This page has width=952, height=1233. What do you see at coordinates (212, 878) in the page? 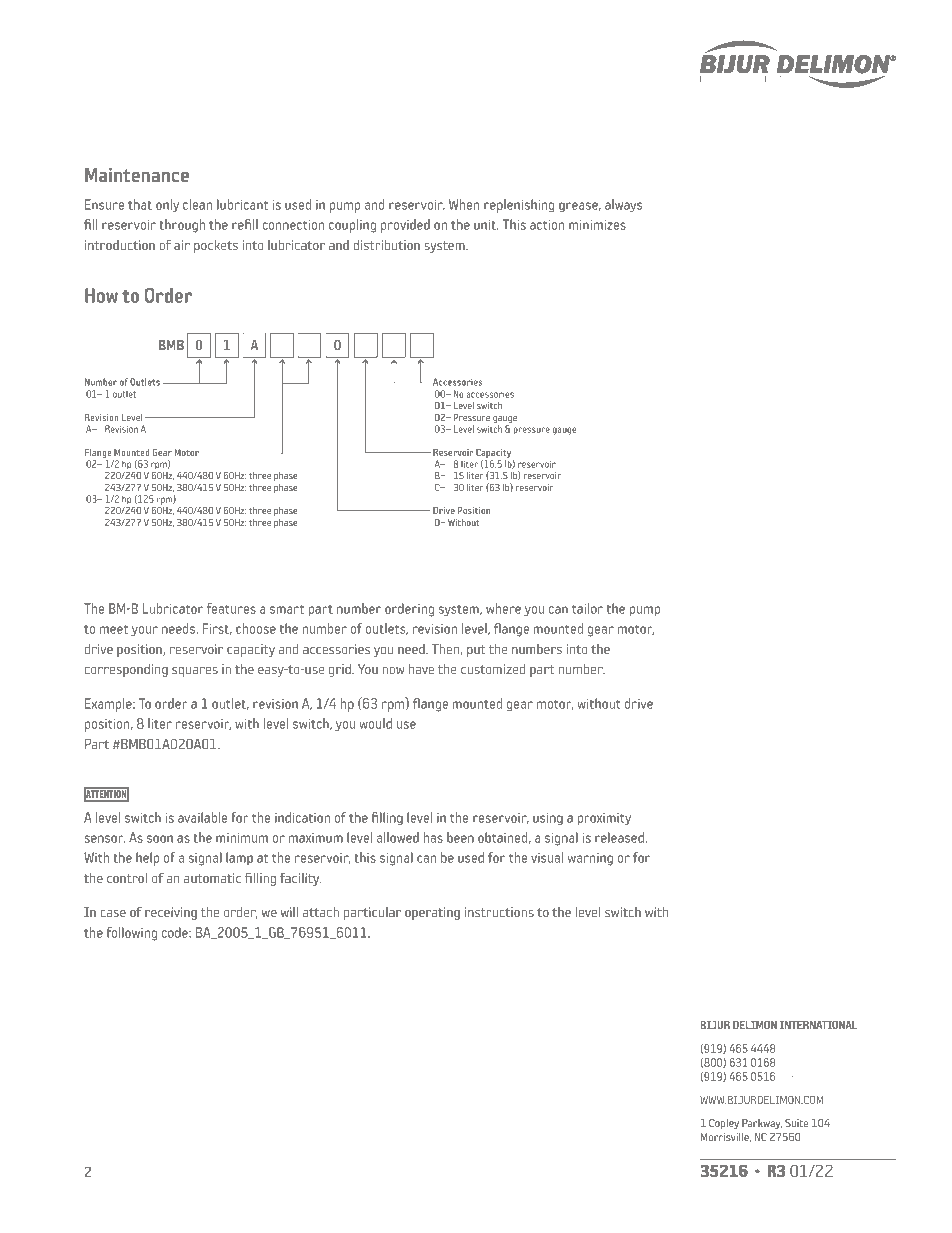
I see `automatic` at bounding box center [212, 878].
